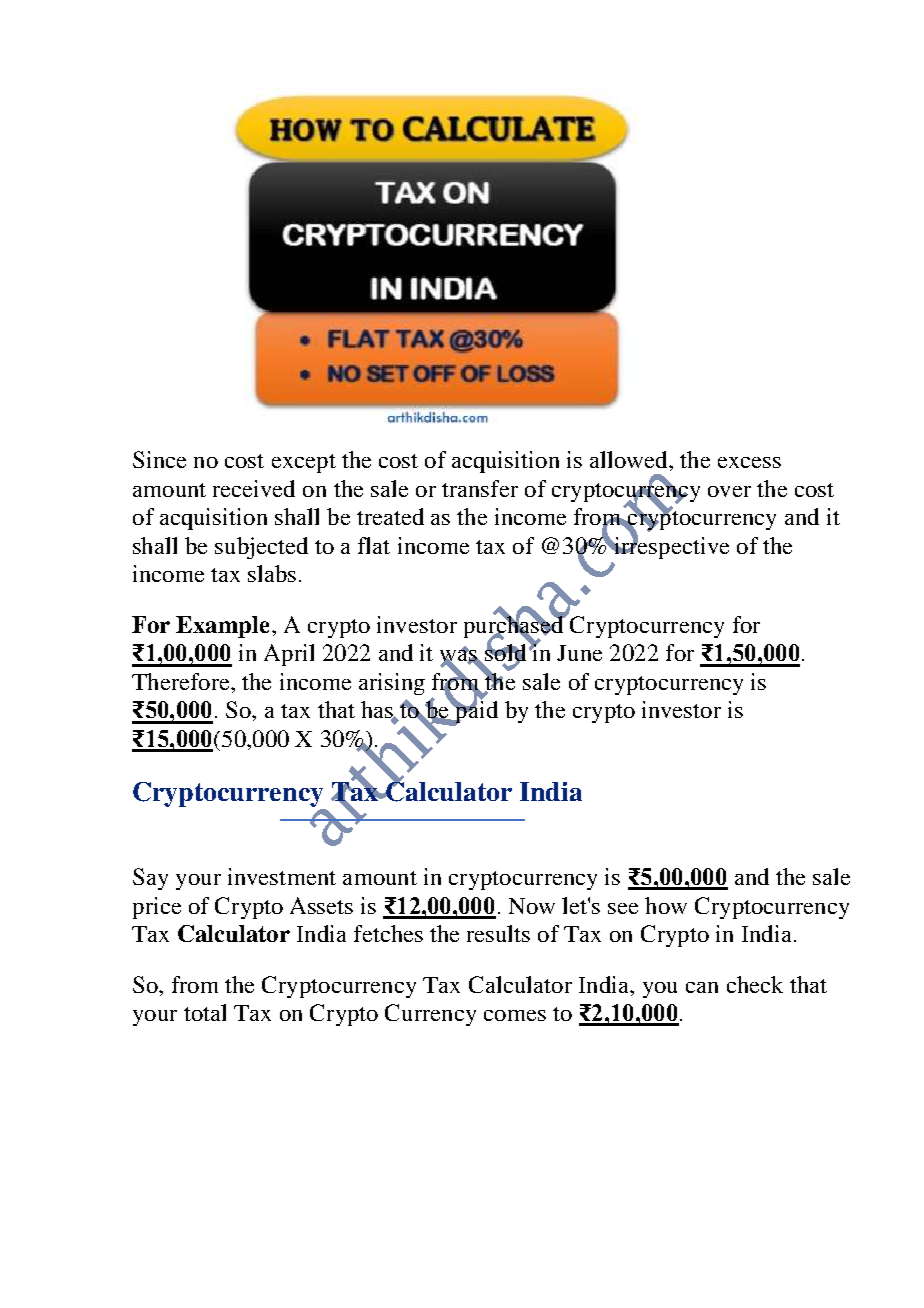 Image resolution: width=924 pixels, height=1308 pixels. What do you see at coordinates (205, 1012) in the image?
I see `total` at bounding box center [205, 1012].
